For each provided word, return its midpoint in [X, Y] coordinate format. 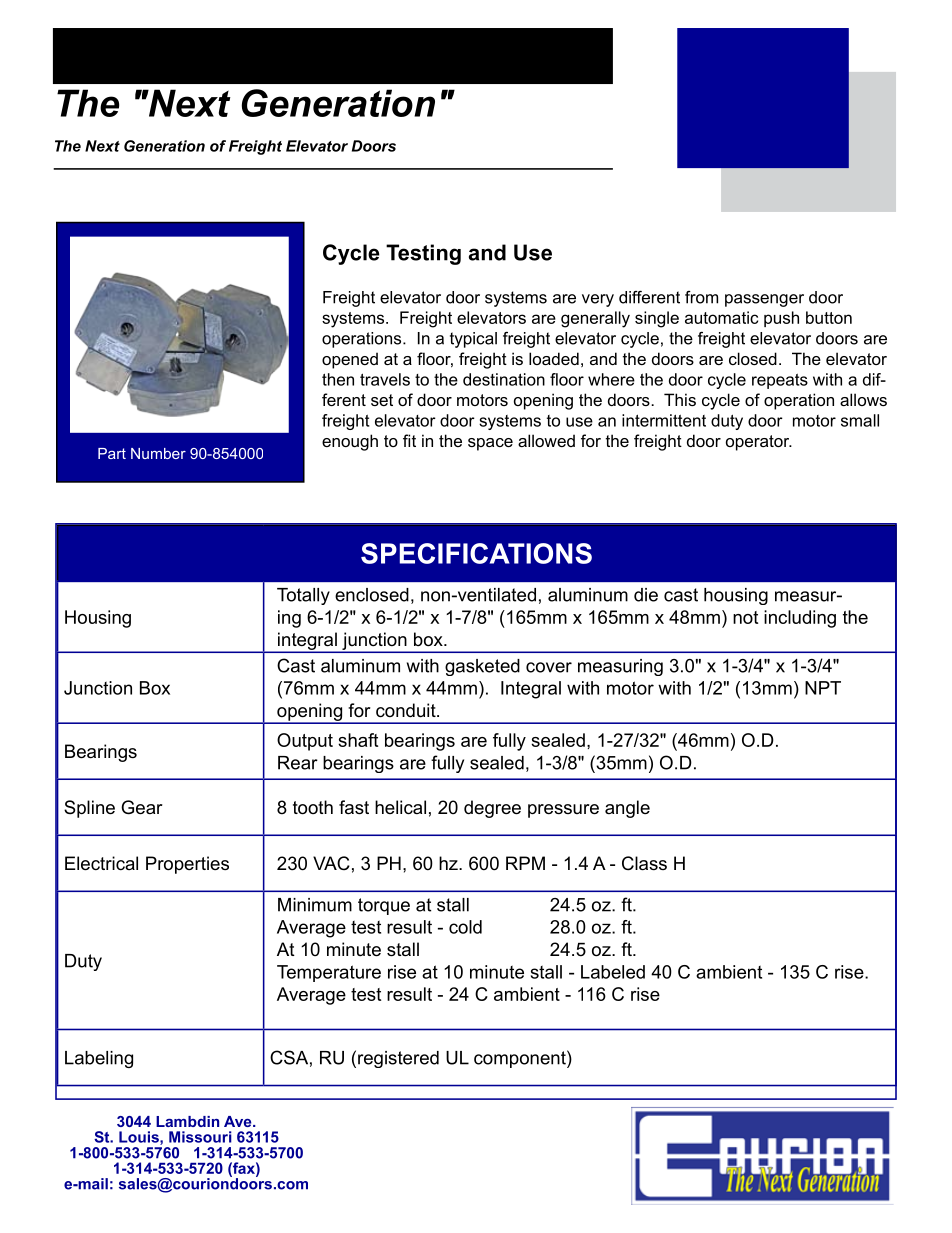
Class [644, 863]
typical [473, 340]
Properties [187, 865]
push [781, 319]
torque [384, 906]
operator [759, 443]
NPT [823, 688]
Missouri [200, 1137]
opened [350, 360]
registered [398, 1059]
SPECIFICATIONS [476, 553]
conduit [407, 710]
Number [158, 453]
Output [305, 742]
